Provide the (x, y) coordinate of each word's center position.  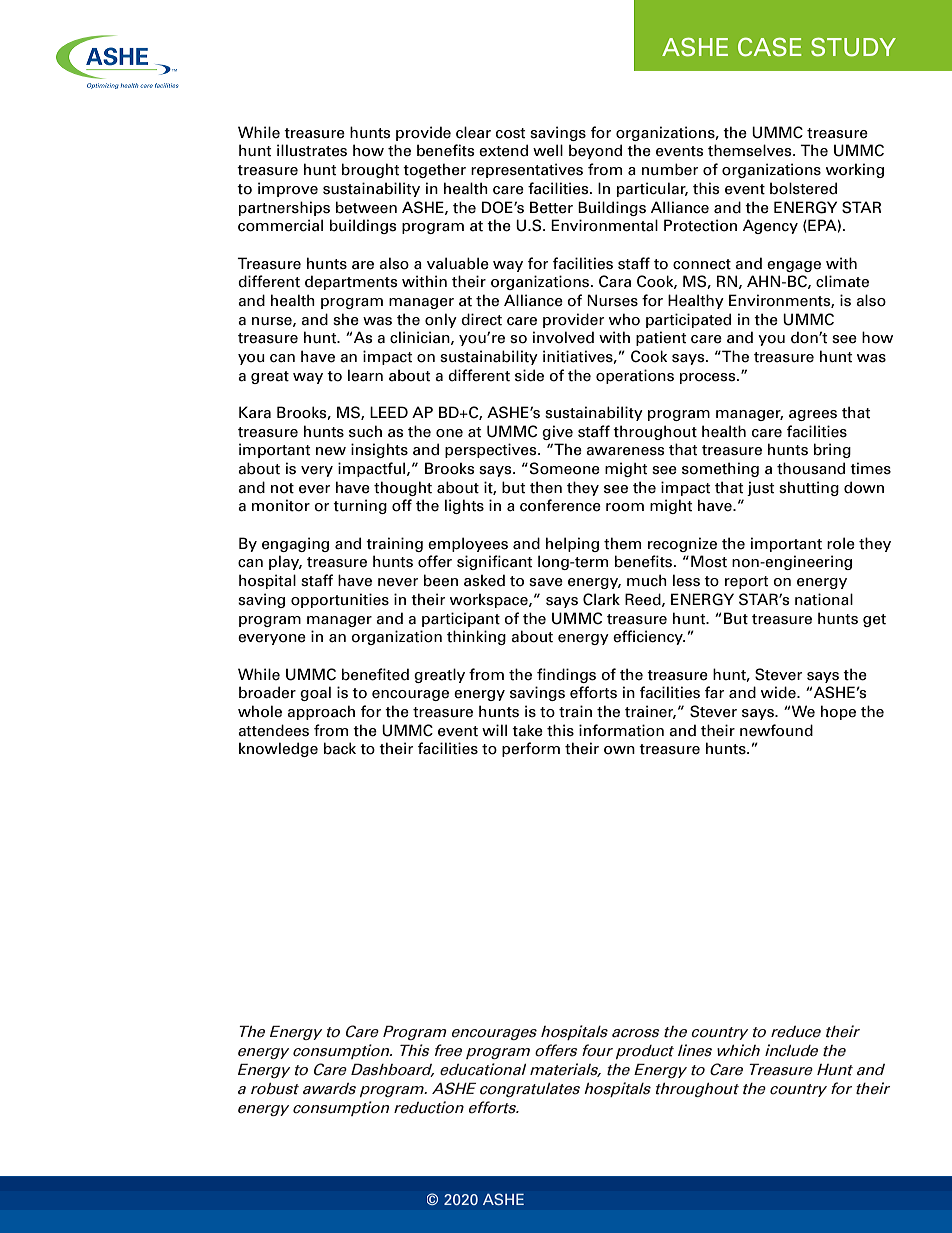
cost (510, 133)
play (285, 562)
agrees (813, 415)
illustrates (312, 150)
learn (365, 375)
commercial (280, 225)
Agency (770, 226)
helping (572, 544)
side (529, 375)
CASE (770, 47)
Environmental (604, 225)
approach (321, 712)
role (841, 543)
